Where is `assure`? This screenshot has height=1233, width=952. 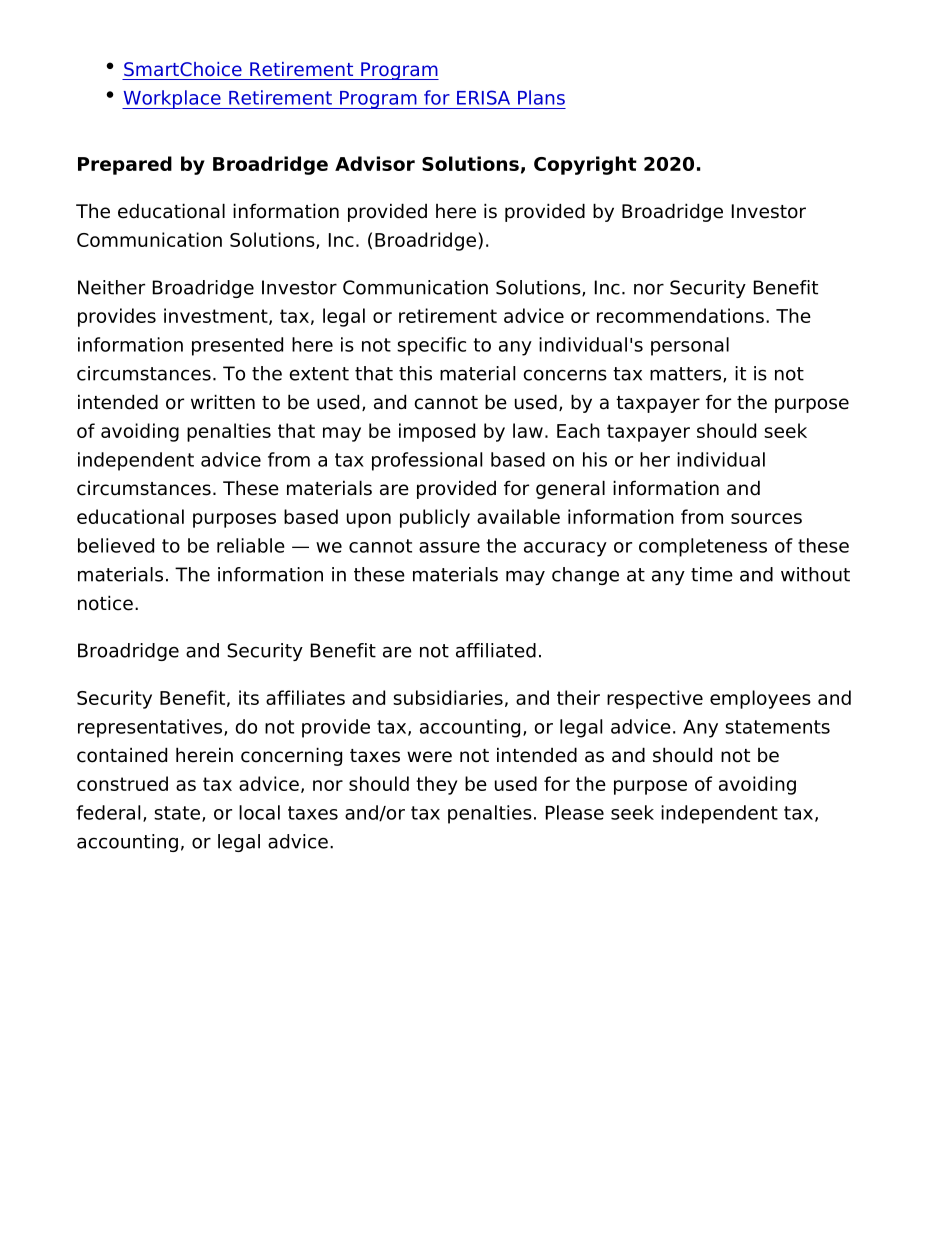 assure is located at coordinates (449, 547).
